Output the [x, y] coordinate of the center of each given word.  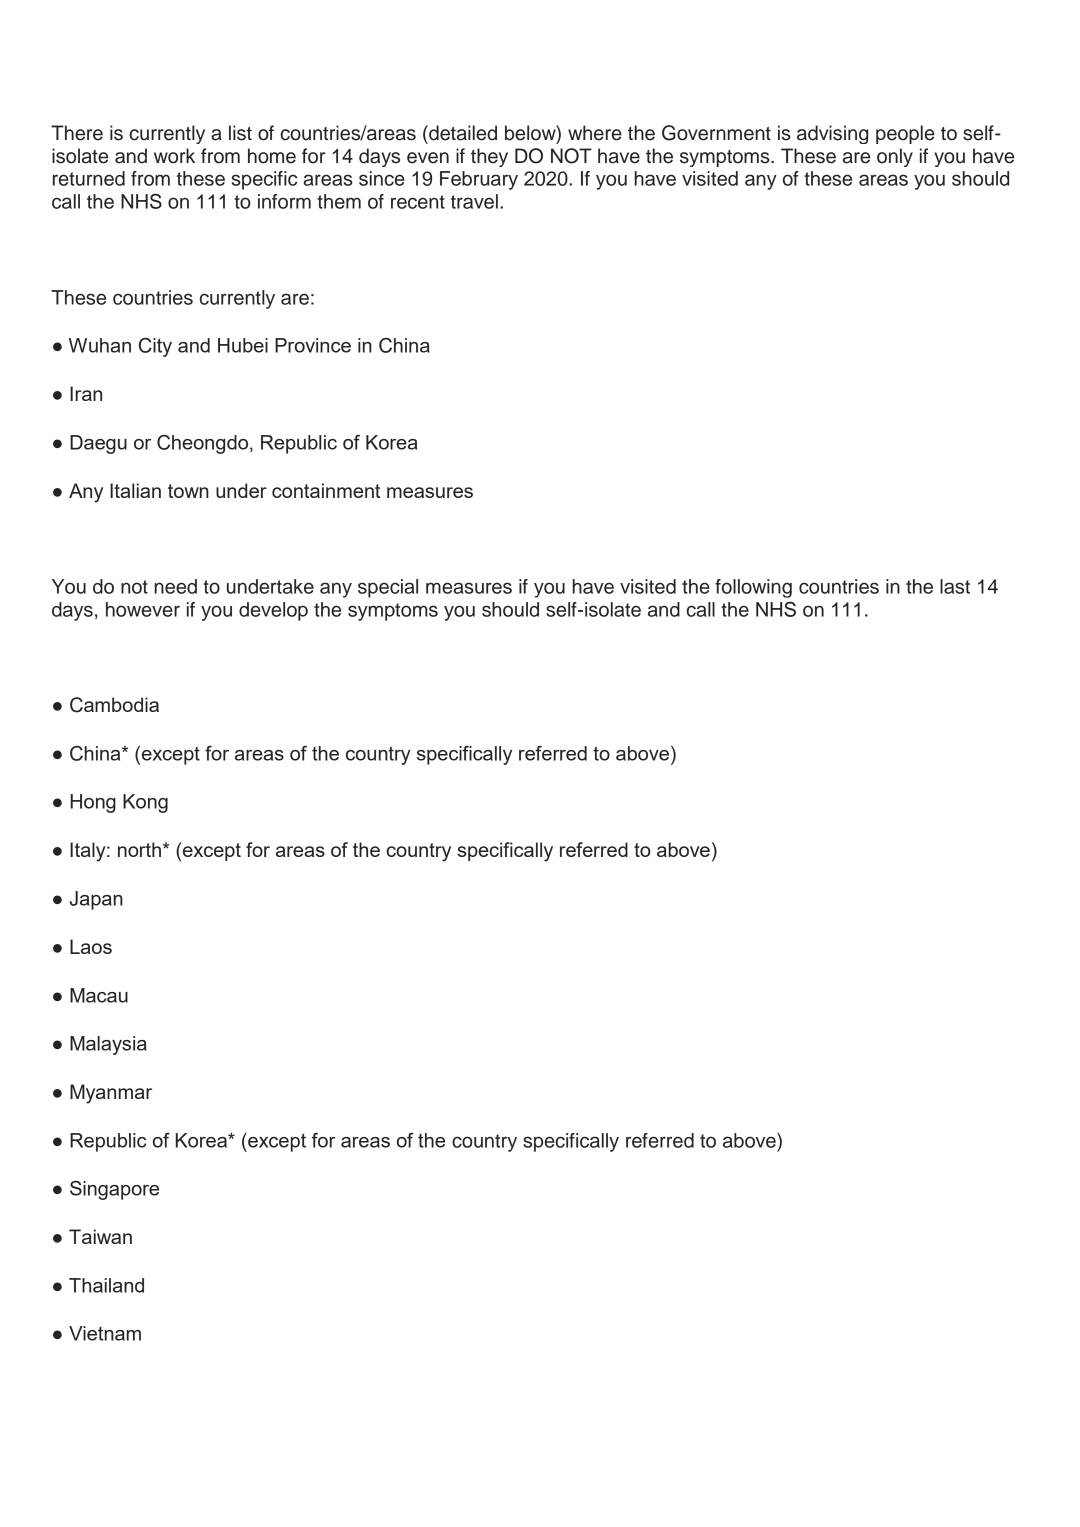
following [753, 588]
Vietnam [105, 1333]
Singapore [114, 1190]
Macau [99, 995]
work [174, 156]
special [388, 588]
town [188, 491]
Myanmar [111, 1094]
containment [326, 490]
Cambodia [114, 705]
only [895, 157]
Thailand [106, 1285]
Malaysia [108, 1045]
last [955, 586]
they [489, 157]
